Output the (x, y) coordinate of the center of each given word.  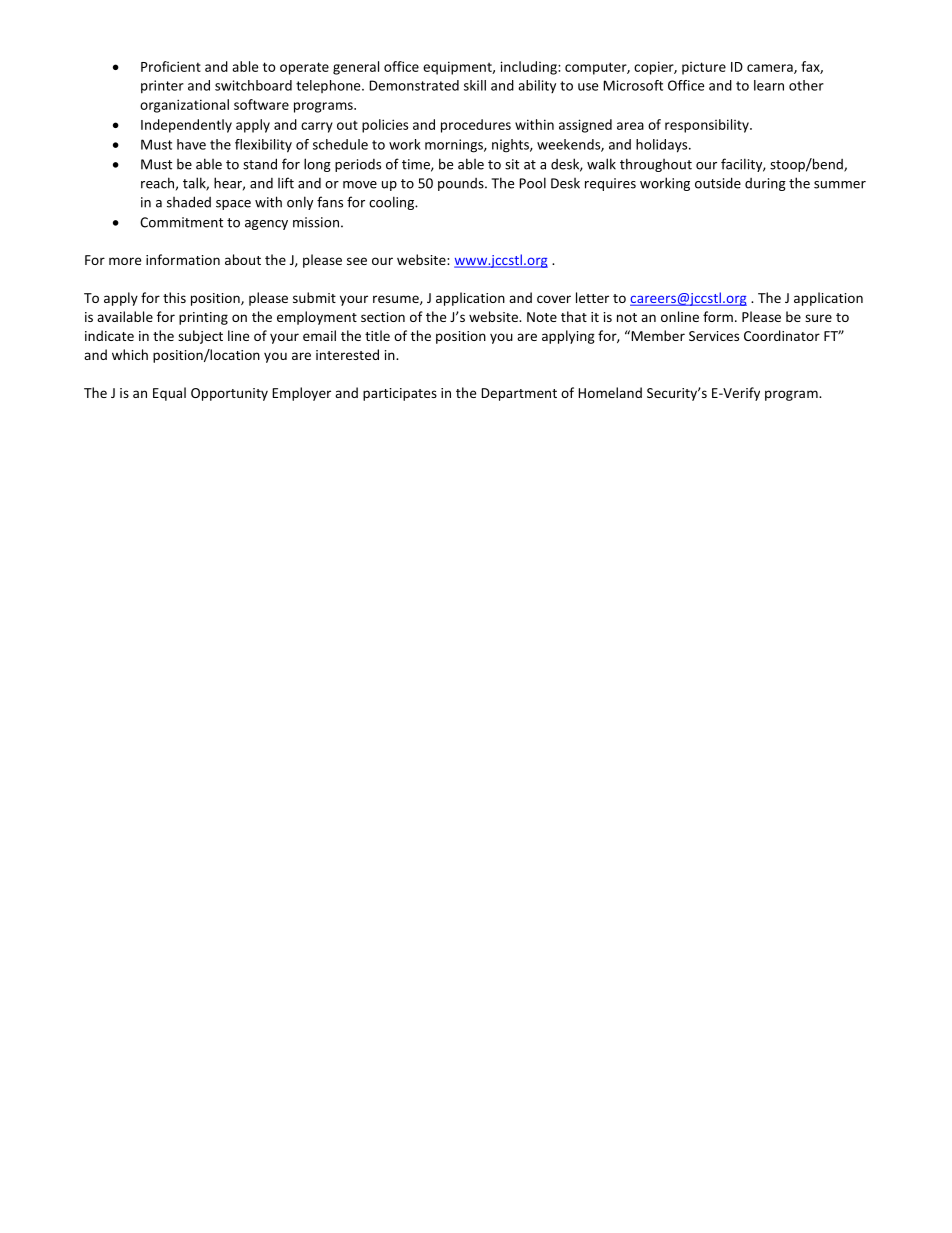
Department (519, 394)
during (765, 184)
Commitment (181, 222)
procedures (476, 126)
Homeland (610, 392)
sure (818, 318)
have (191, 144)
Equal (169, 394)
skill (475, 85)
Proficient (171, 66)
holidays (663, 146)
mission (316, 222)
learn (769, 85)
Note (542, 317)
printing (203, 318)
